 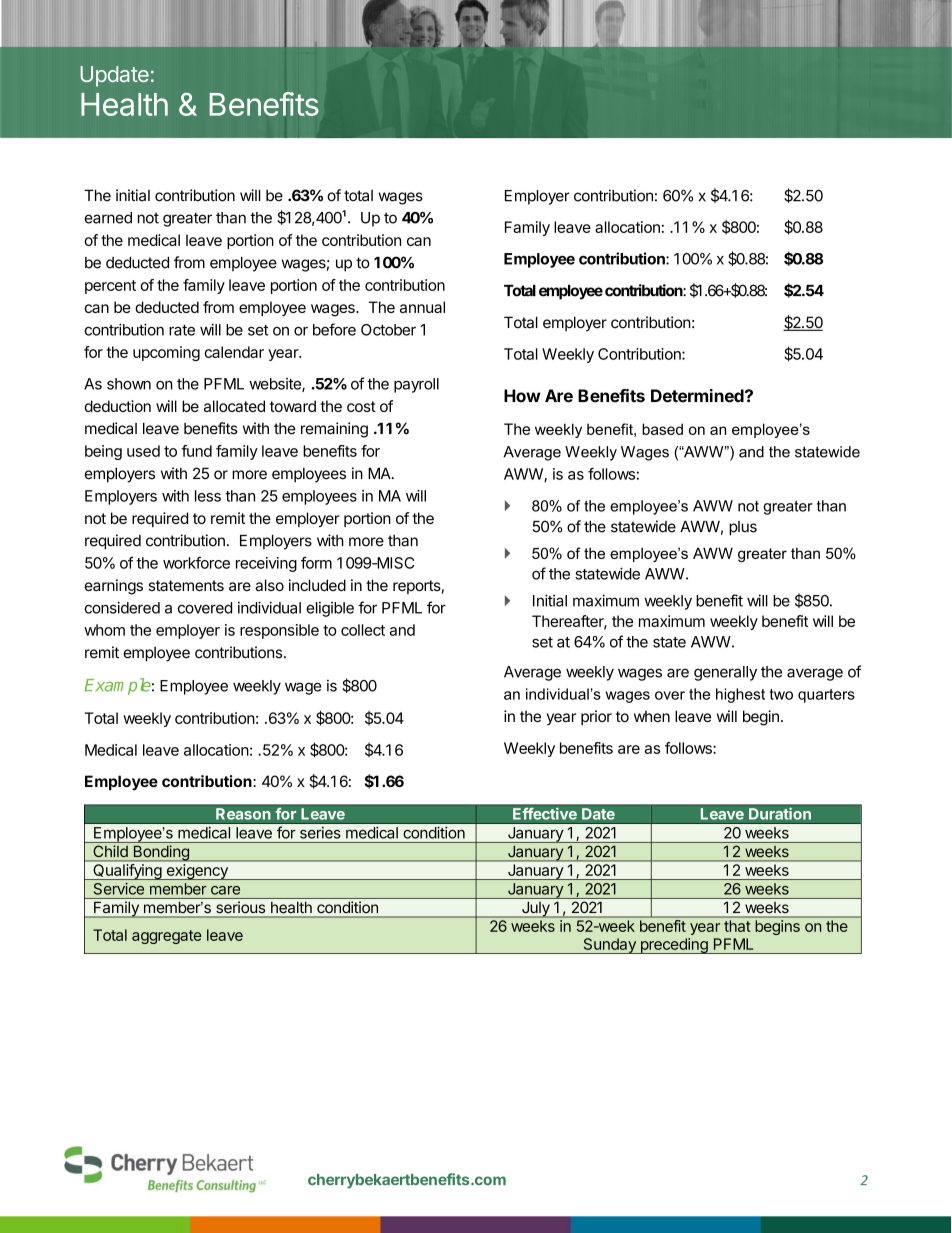 I want to click on based, so click(x=662, y=429).
